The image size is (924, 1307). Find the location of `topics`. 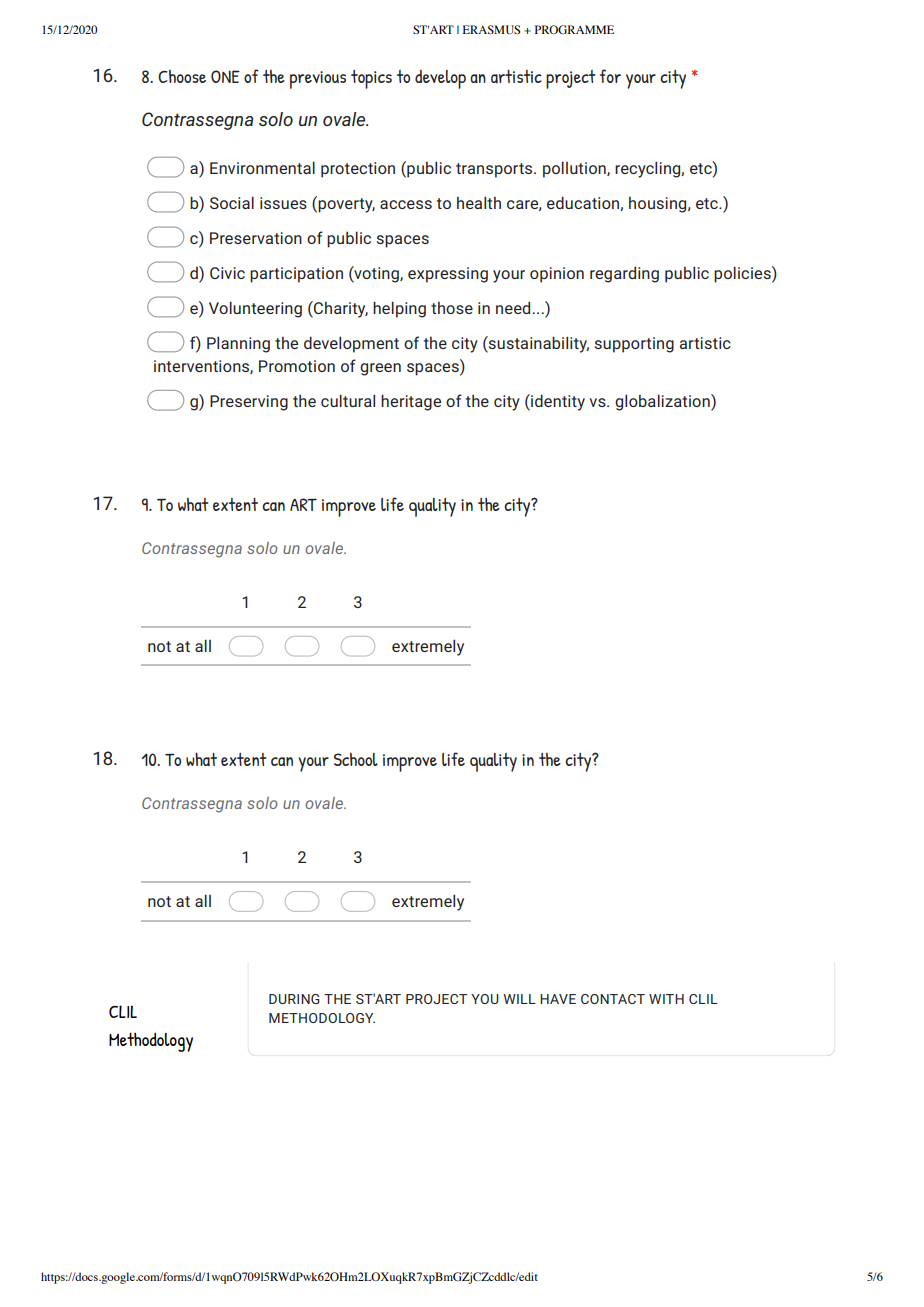

topics is located at coordinates (371, 79).
